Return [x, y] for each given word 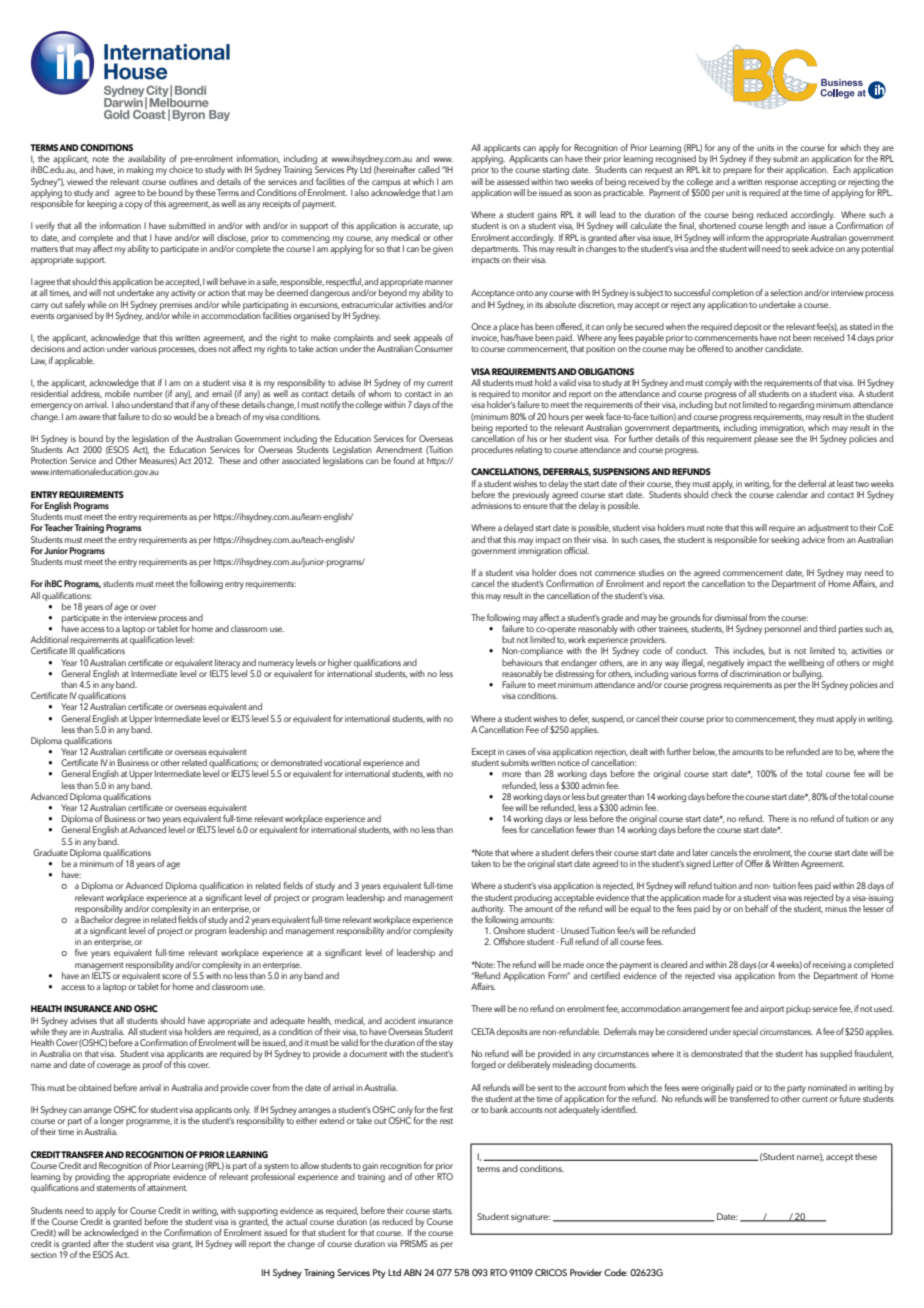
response [781, 183]
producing [533, 898]
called [429, 169]
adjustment [828, 528]
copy [134, 205]
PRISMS [414, 1243]
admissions [491, 505]
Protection [49, 460]
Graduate [50, 852]
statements [116, 1188]
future [850, 1098]
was [795, 898]
